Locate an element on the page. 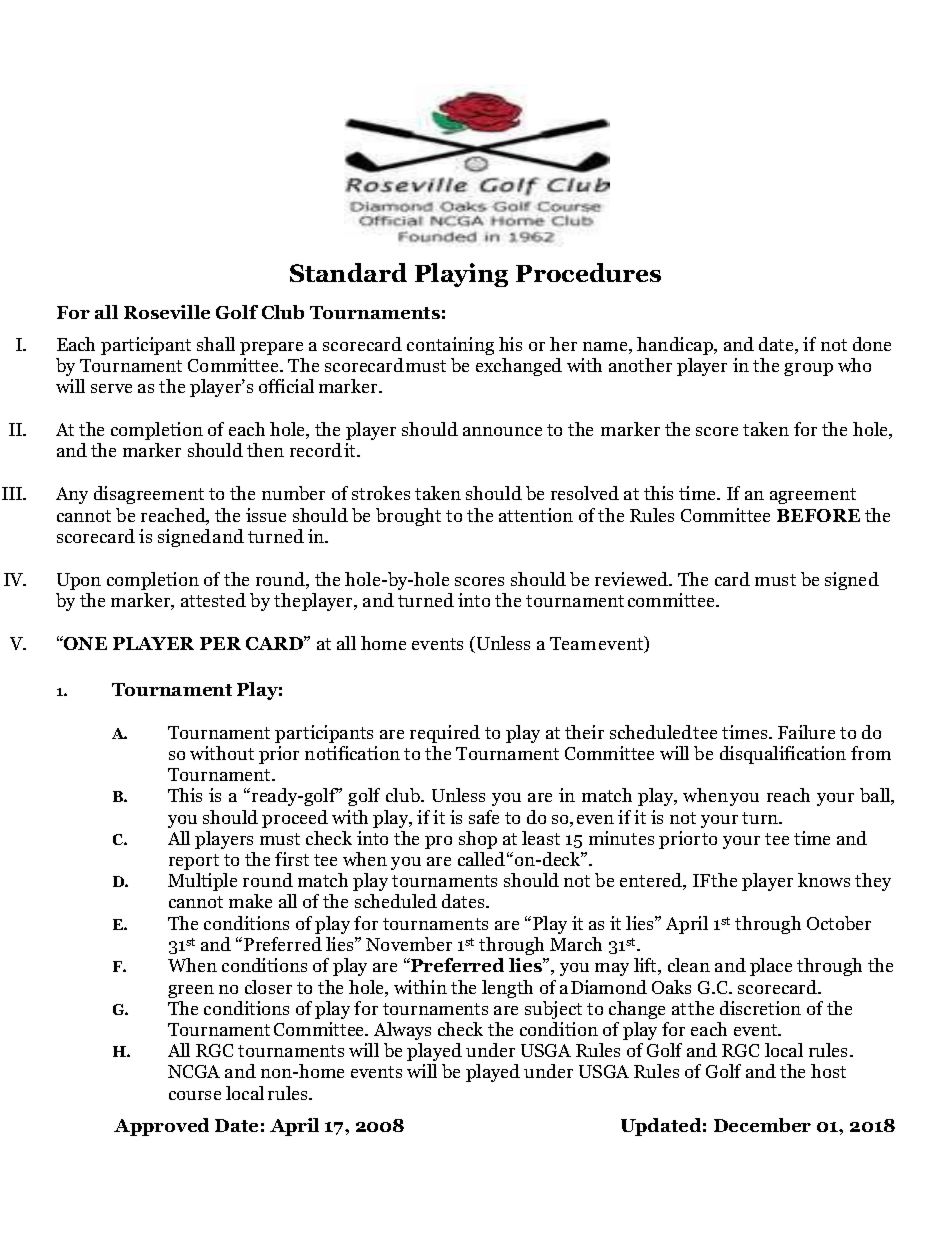 Image resolution: width=952 pixels, height=1233 pixels. November is located at coordinates (409, 944).
